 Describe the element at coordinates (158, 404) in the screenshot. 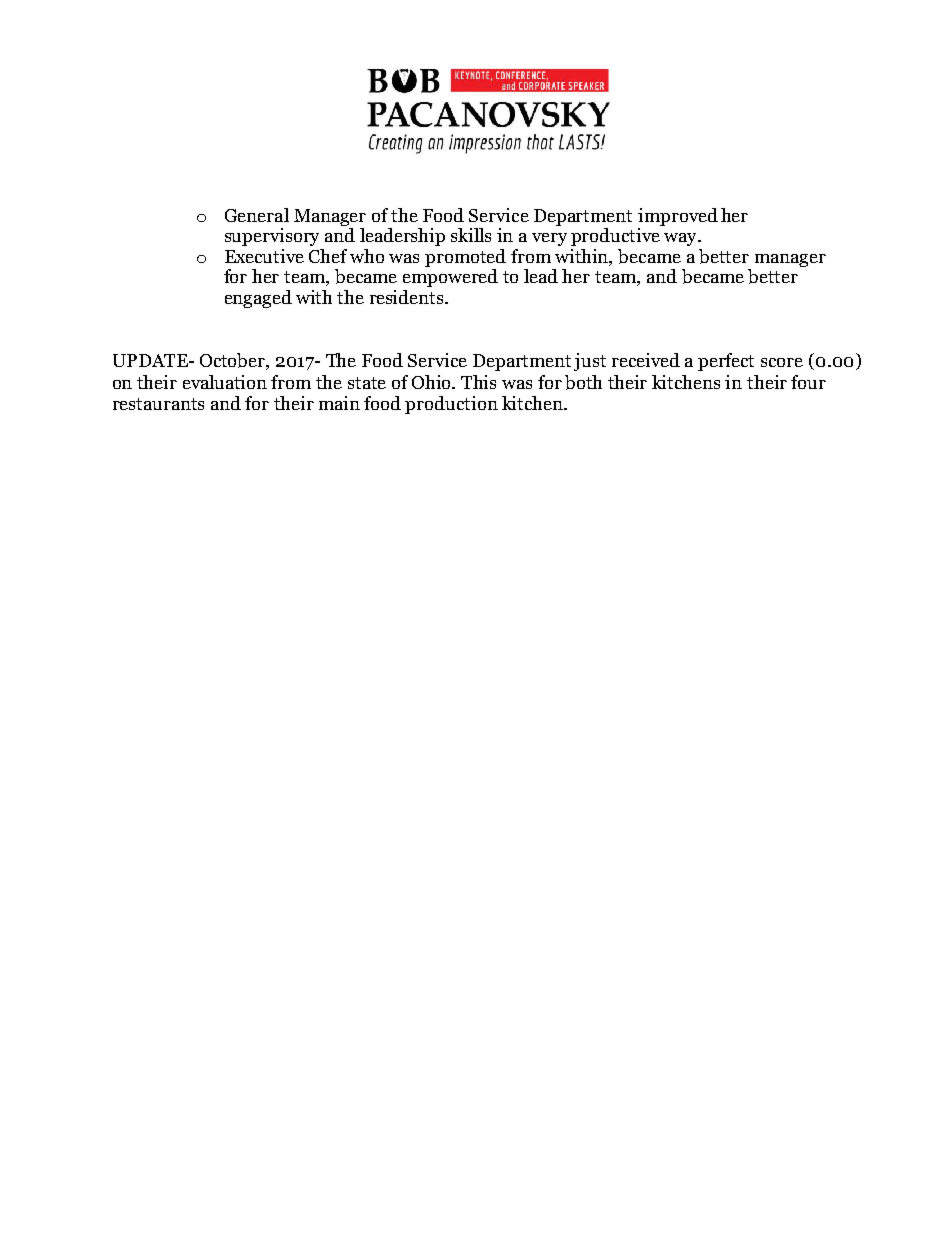

I see `restaurants` at that location.
